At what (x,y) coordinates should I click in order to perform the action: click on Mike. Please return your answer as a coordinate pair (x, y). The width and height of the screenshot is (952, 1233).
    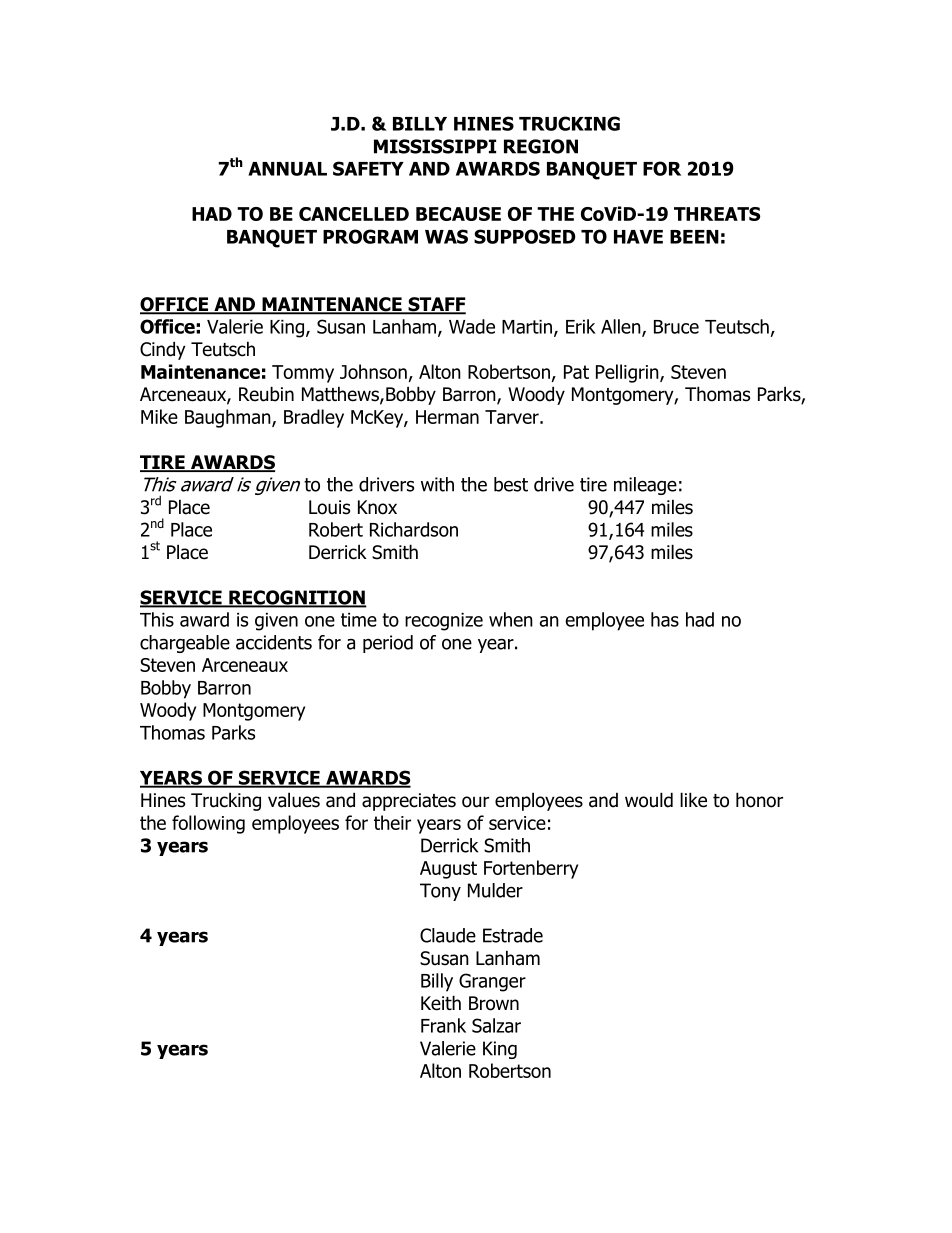
    Looking at the image, I should click on (159, 416).
